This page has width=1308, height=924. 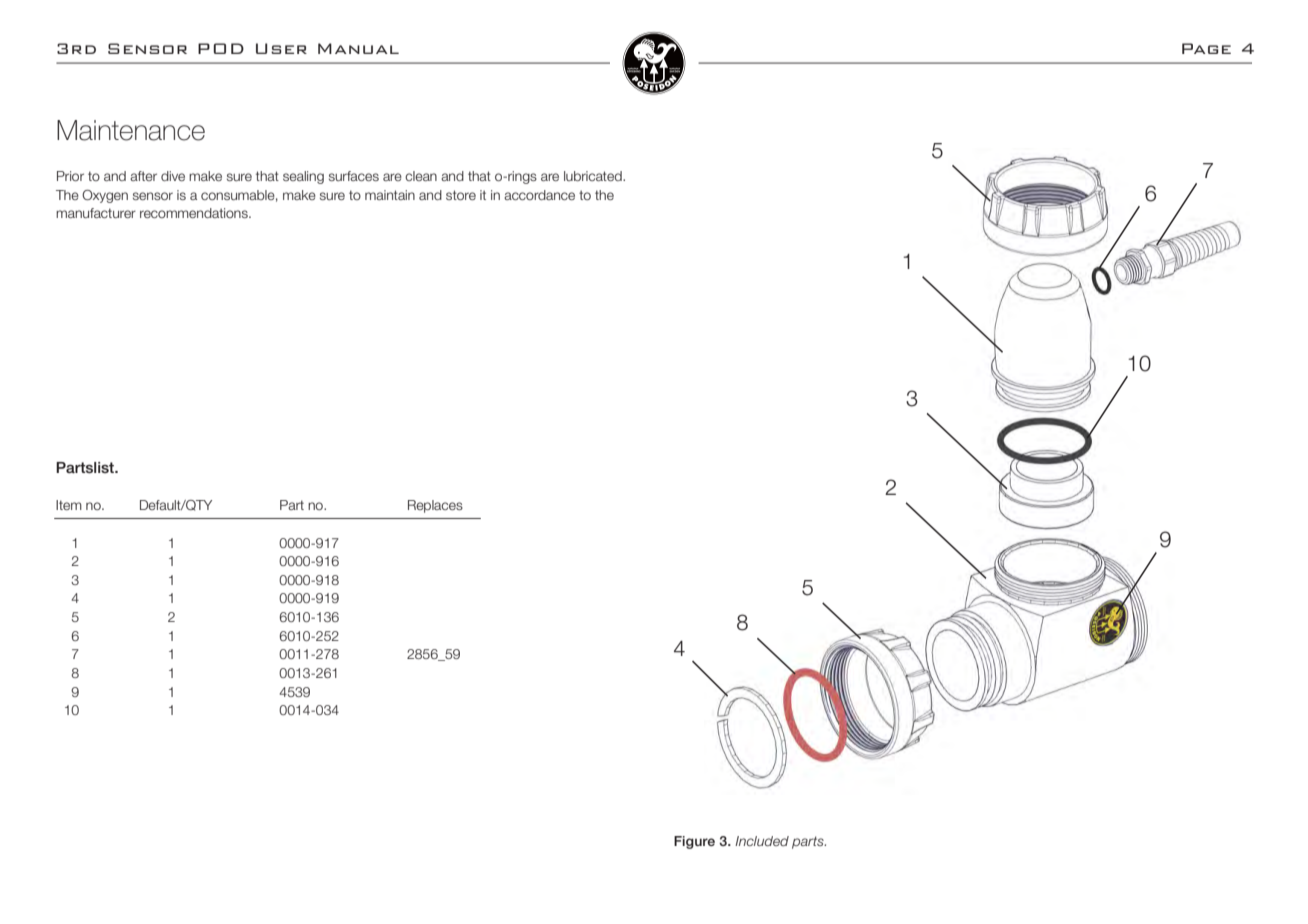 I want to click on POD, so click(x=221, y=48).
